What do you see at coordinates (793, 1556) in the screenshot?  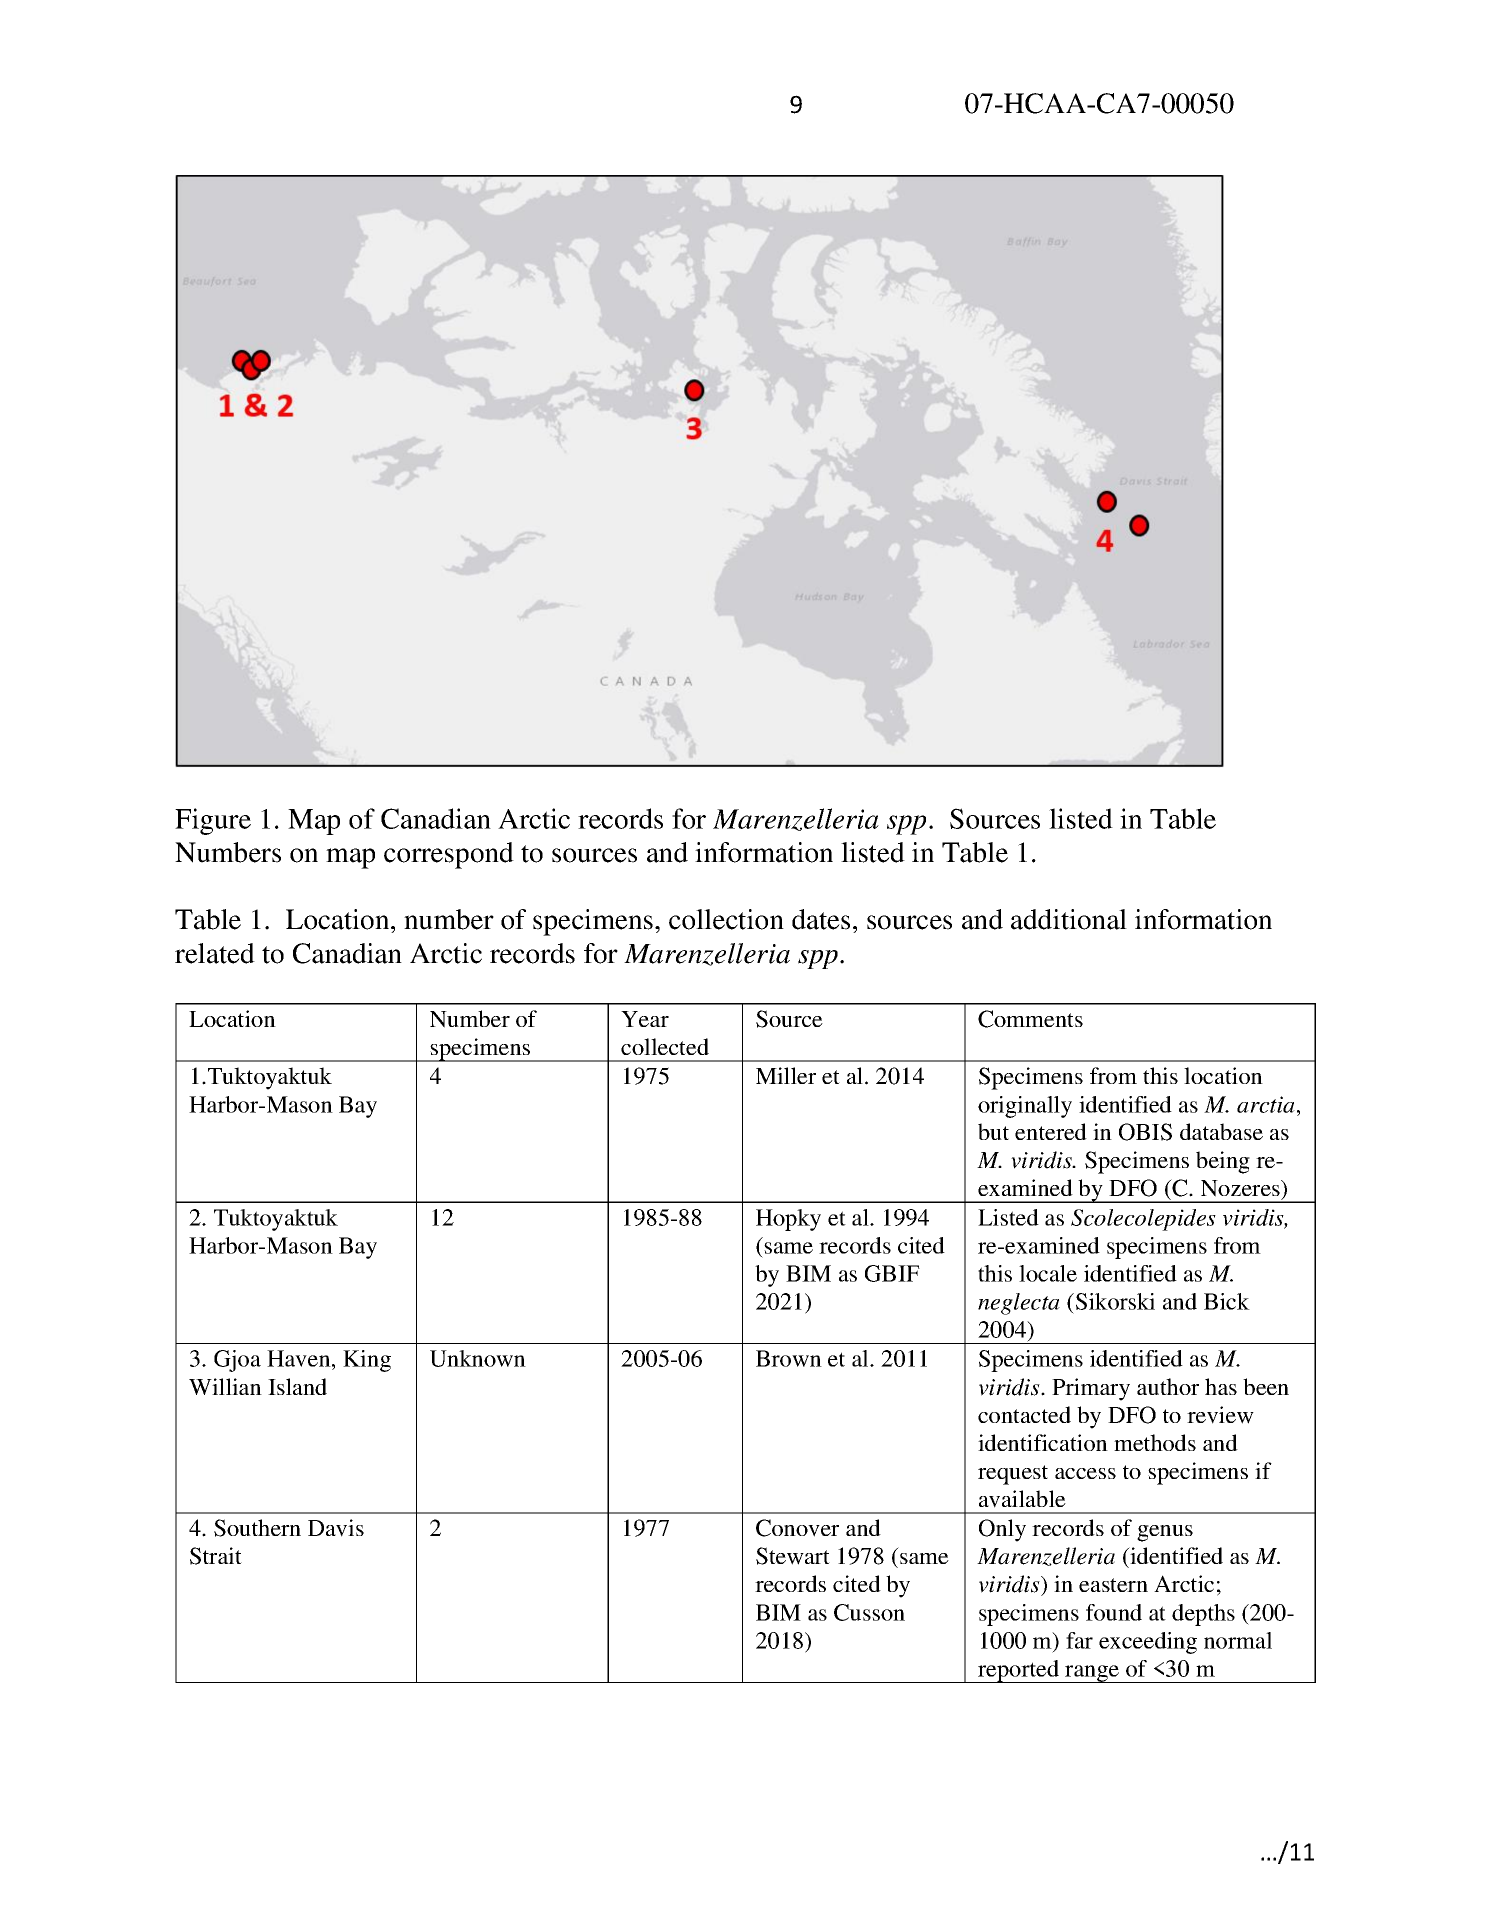 I see `Stewart` at bounding box center [793, 1556].
